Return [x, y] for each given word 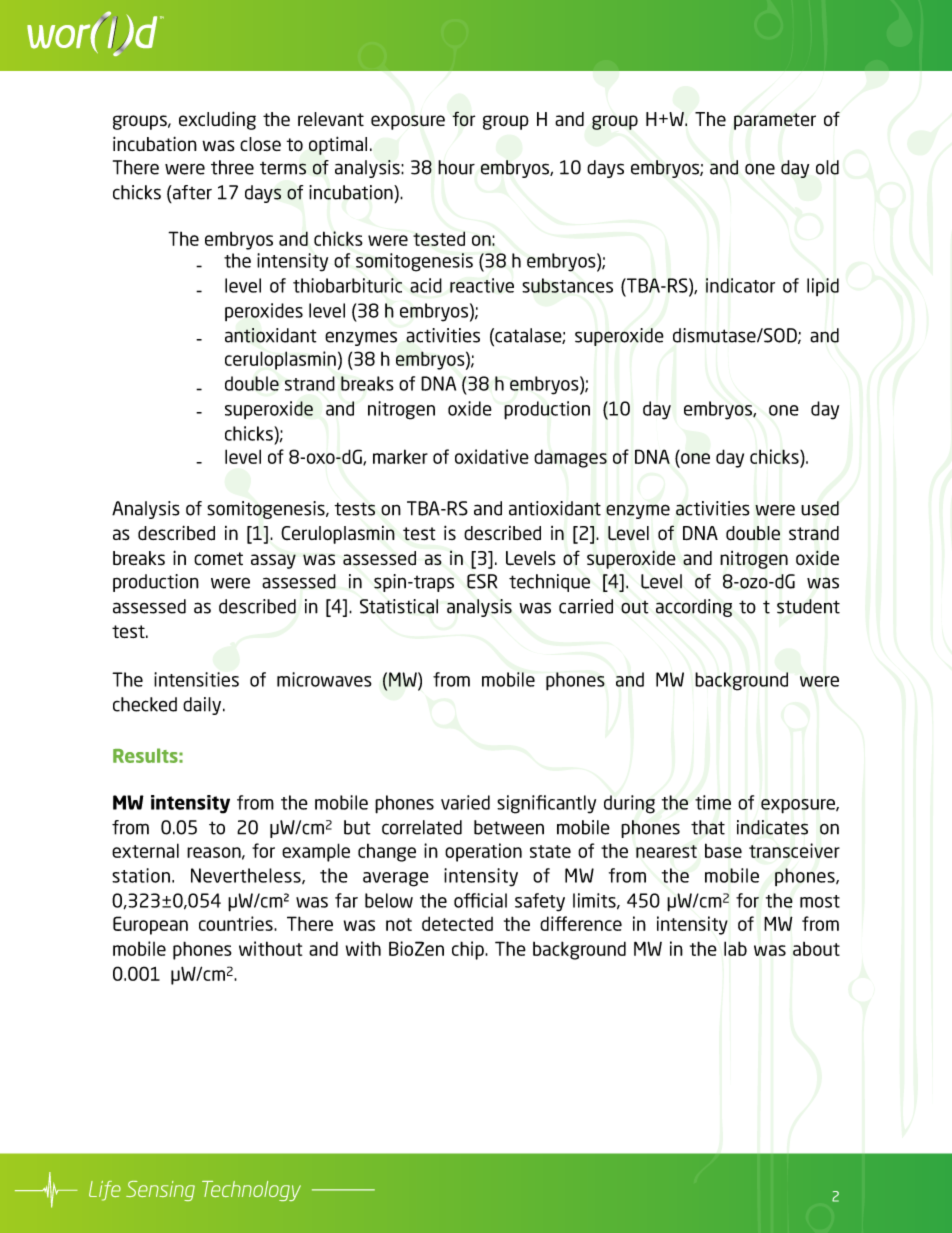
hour [456, 167]
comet [218, 558]
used [820, 508]
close [260, 144]
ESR [482, 581]
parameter [775, 121]
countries [237, 923]
